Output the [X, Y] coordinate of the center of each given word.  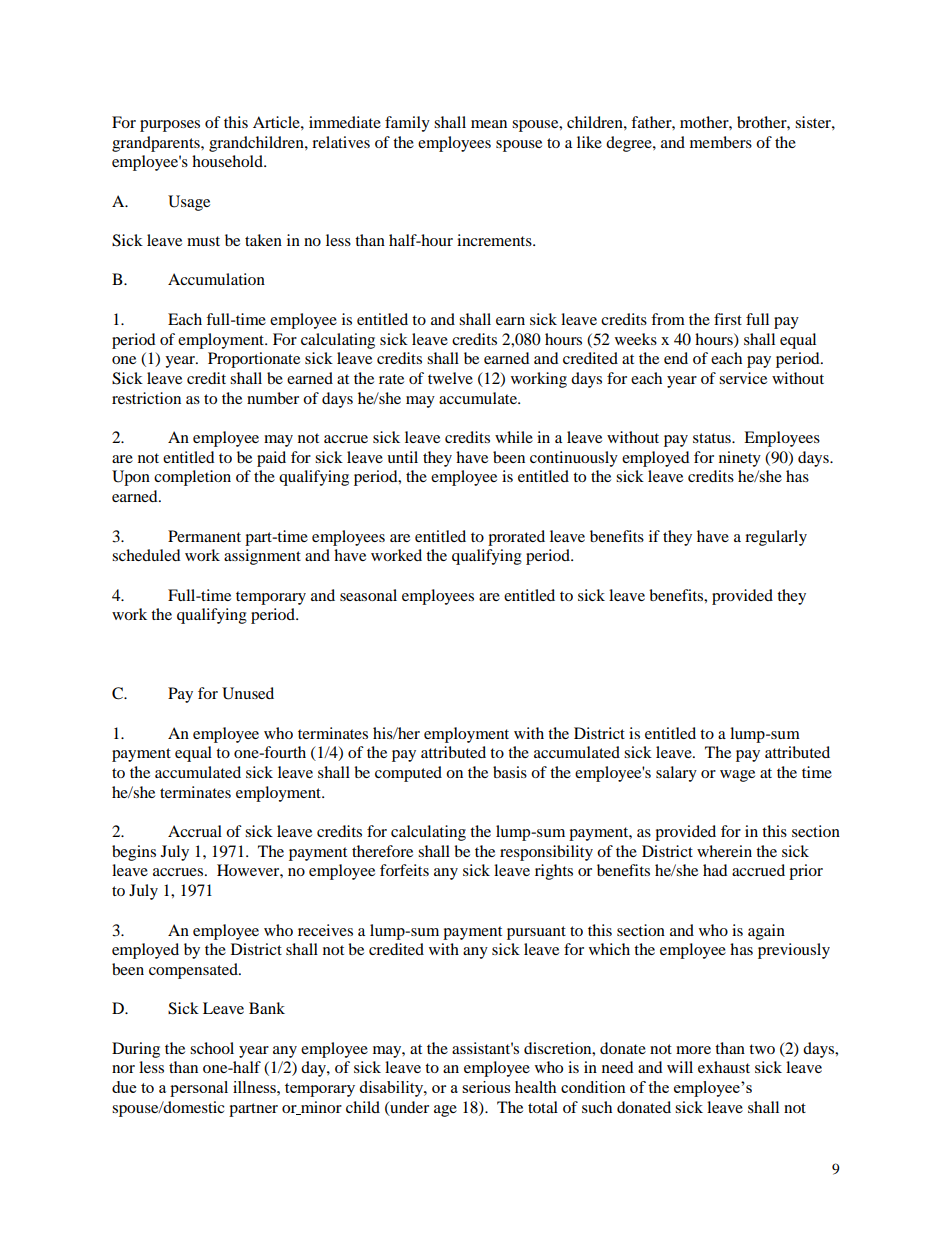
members [721, 142]
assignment [262, 557]
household [228, 161]
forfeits [404, 870]
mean [489, 124]
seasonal [368, 595]
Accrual [195, 831]
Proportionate [254, 360]
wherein [724, 851]
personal [199, 1089]
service [743, 378]
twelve [450, 378]
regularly [776, 538]
